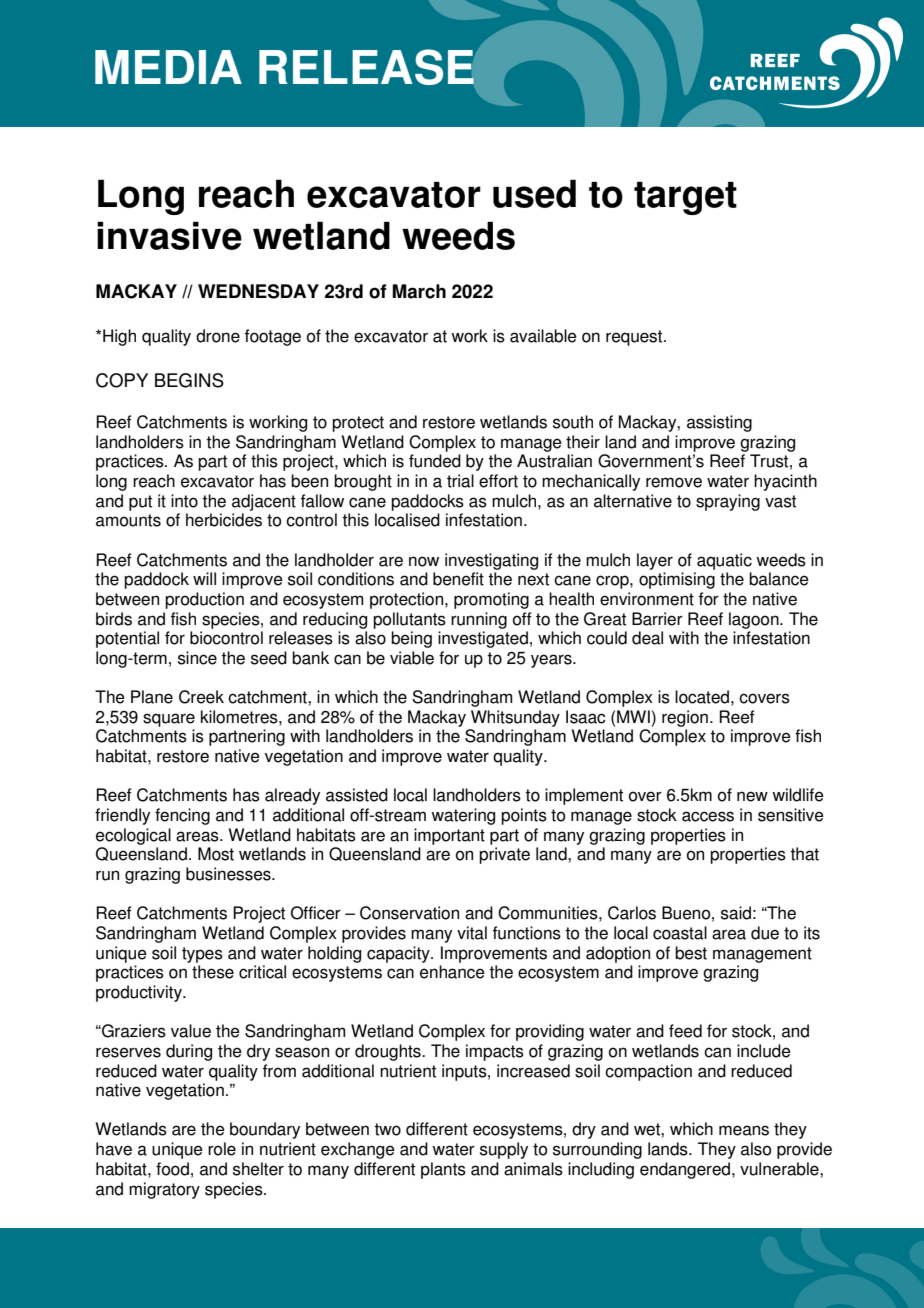 This screenshot has height=1308, width=924. I want to click on vital, so click(472, 933).
